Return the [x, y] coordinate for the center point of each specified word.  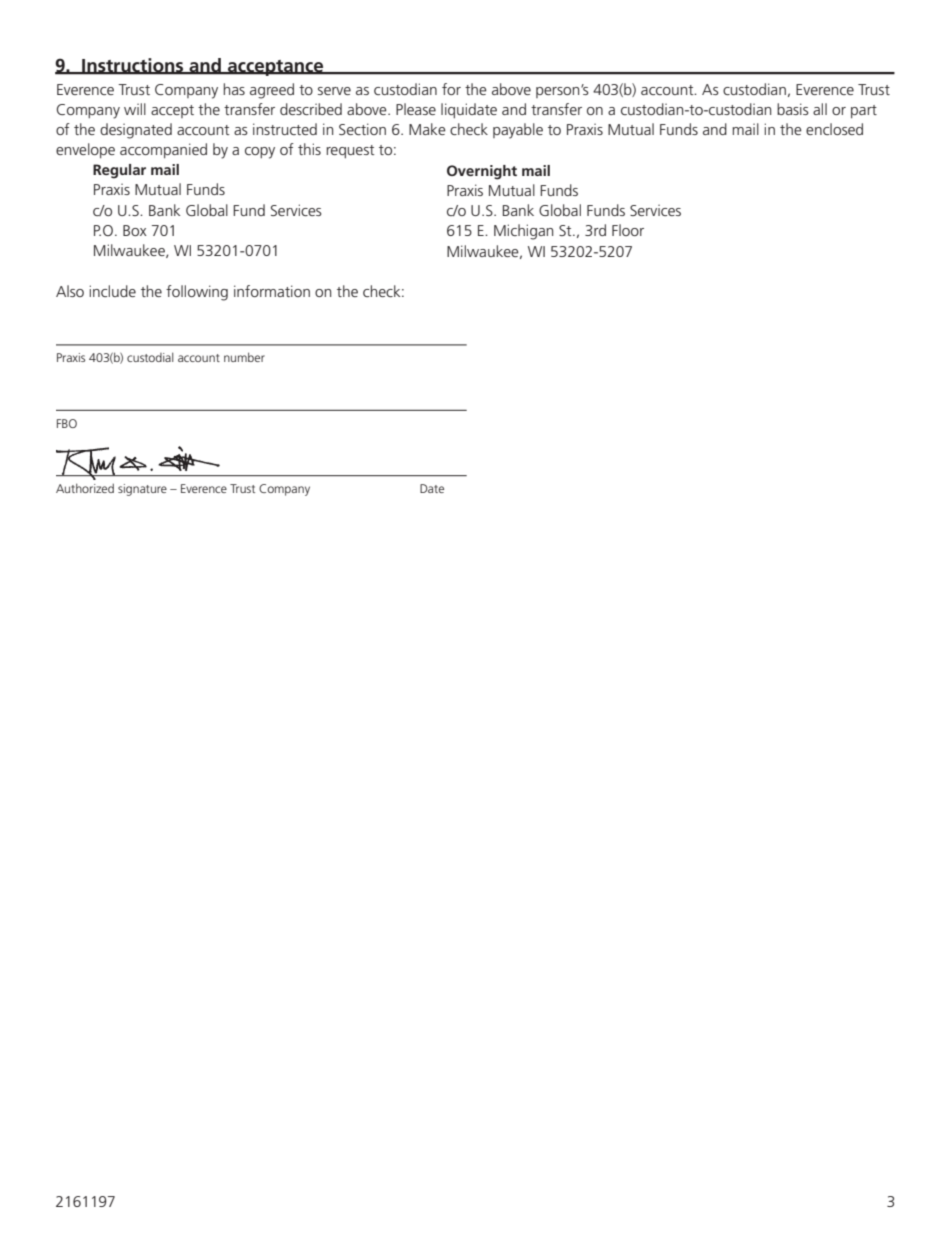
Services [655, 210]
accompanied [163, 150]
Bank [518, 210]
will [135, 109]
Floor [628, 230]
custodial [150, 357]
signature [142, 490]
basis [793, 109]
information [272, 291]
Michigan [523, 232]
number [244, 357]
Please [416, 109]
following [197, 293]
